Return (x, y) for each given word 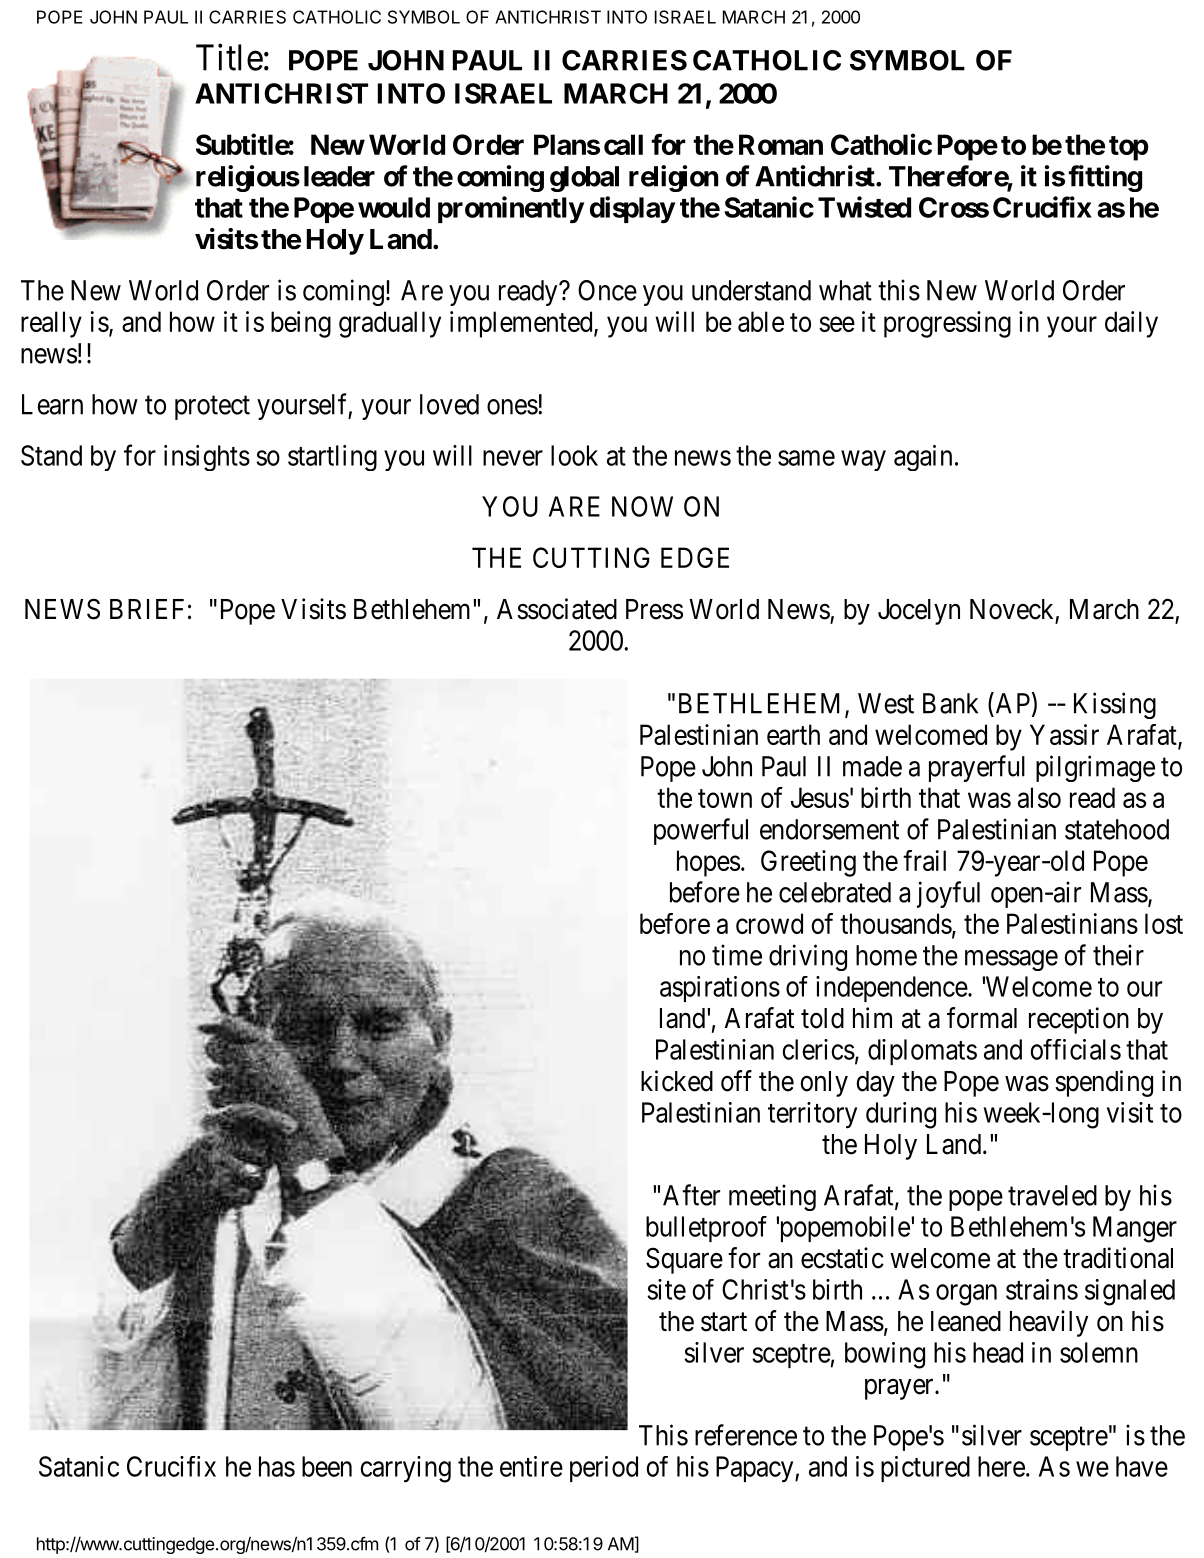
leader (339, 176)
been (327, 1466)
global (584, 179)
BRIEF (147, 609)
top (1129, 148)
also (1039, 797)
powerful (701, 831)
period (604, 1469)
